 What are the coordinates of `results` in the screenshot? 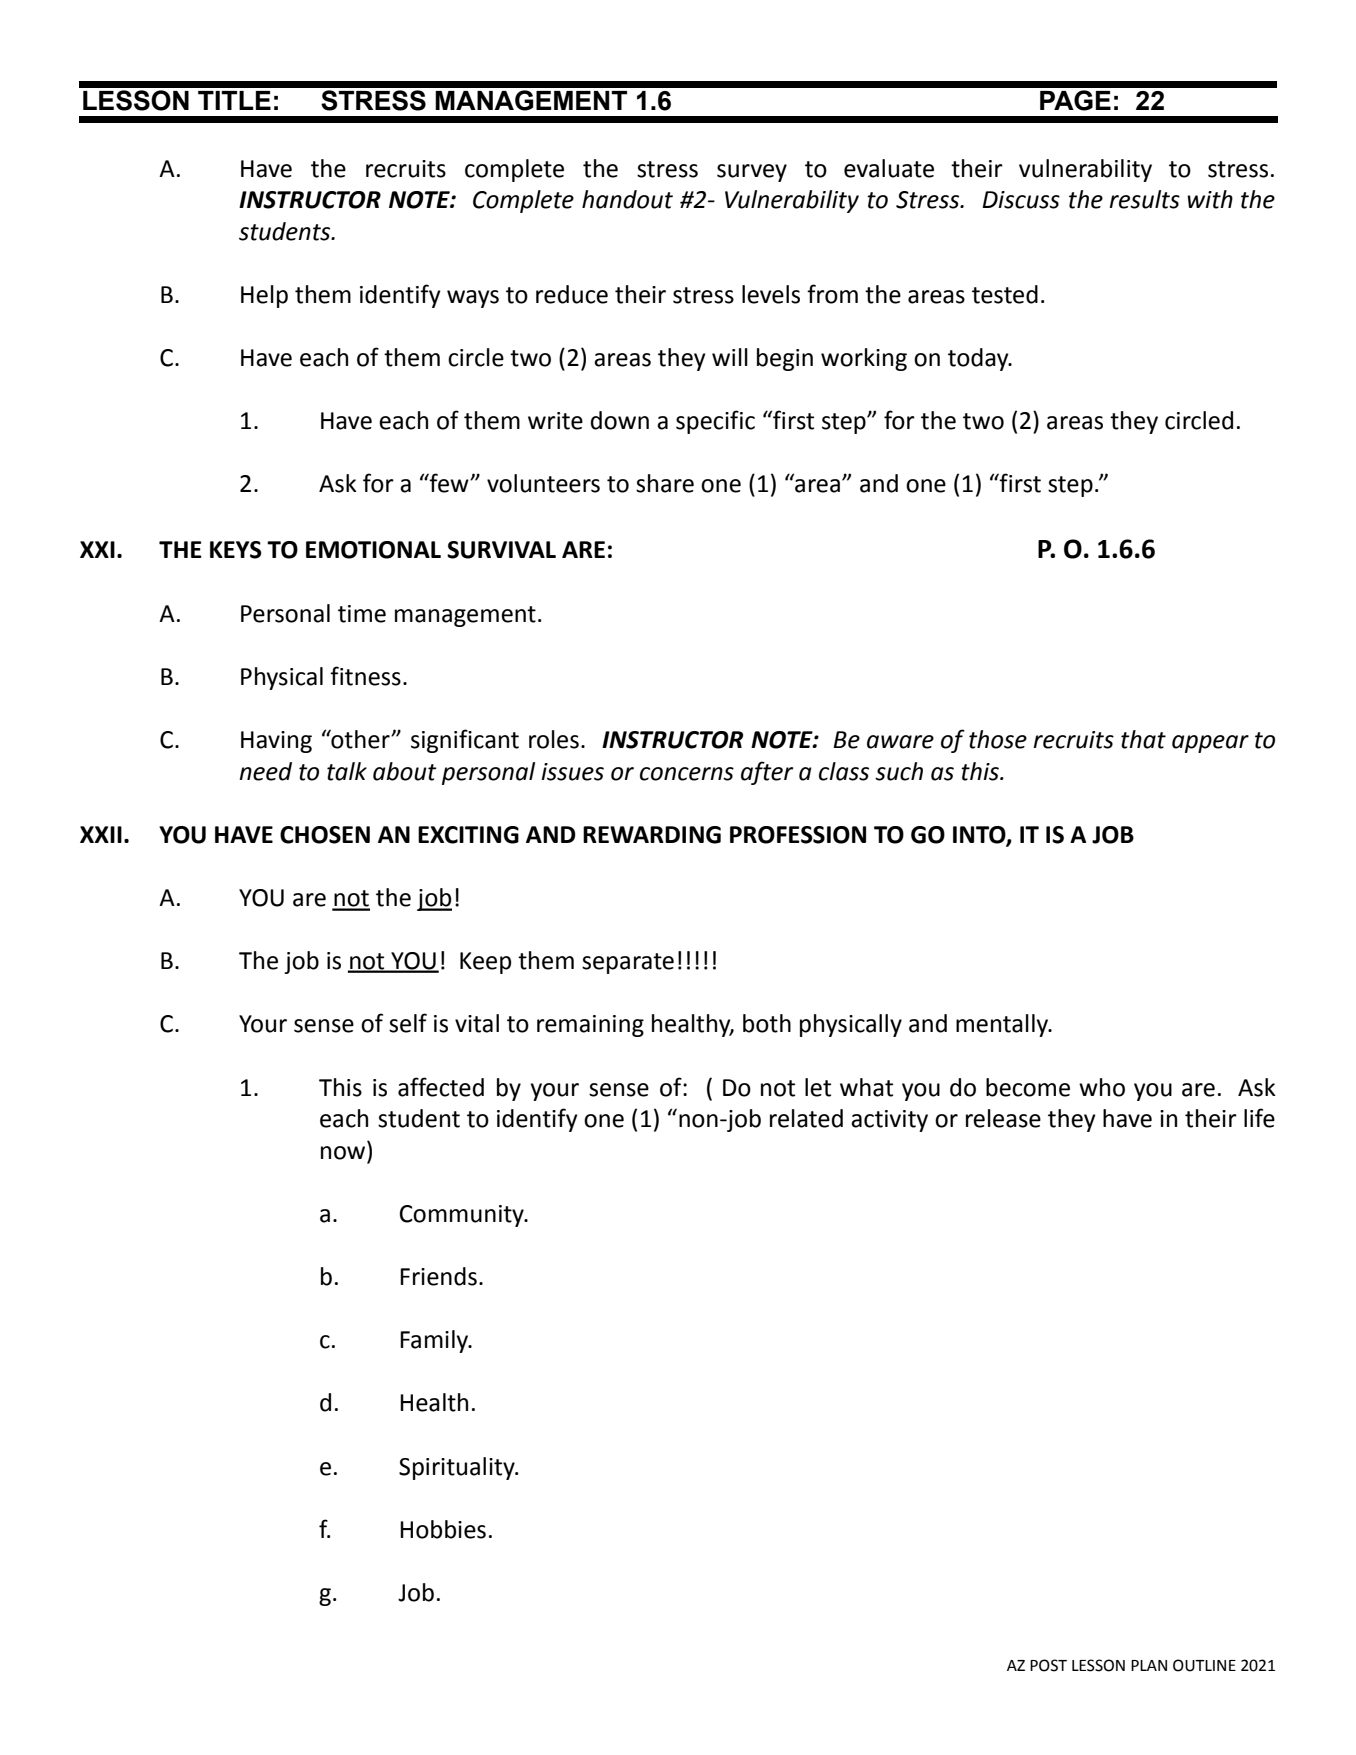 It's located at (1144, 199).
